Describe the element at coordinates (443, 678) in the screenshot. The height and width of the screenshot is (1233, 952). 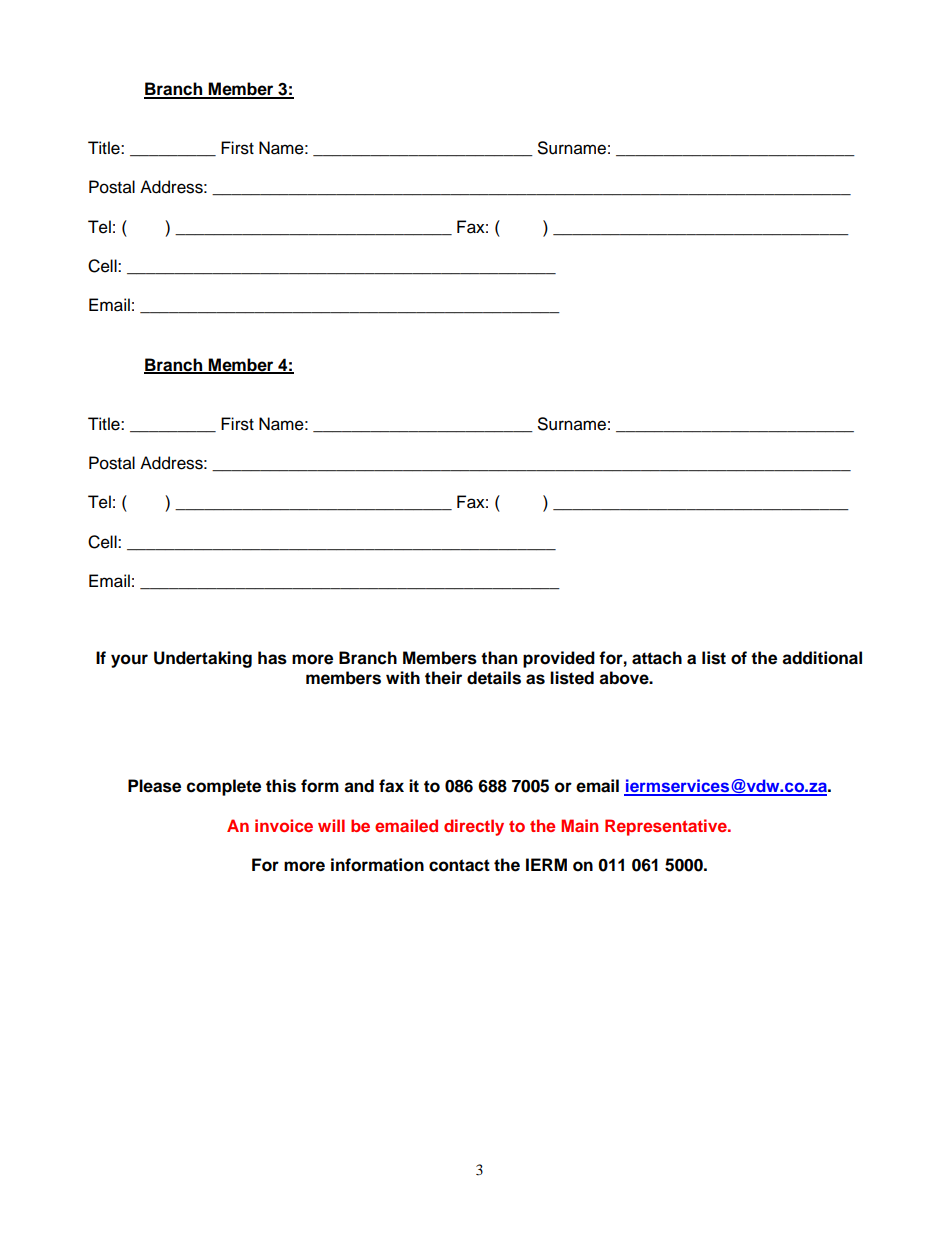
I see `their` at that location.
